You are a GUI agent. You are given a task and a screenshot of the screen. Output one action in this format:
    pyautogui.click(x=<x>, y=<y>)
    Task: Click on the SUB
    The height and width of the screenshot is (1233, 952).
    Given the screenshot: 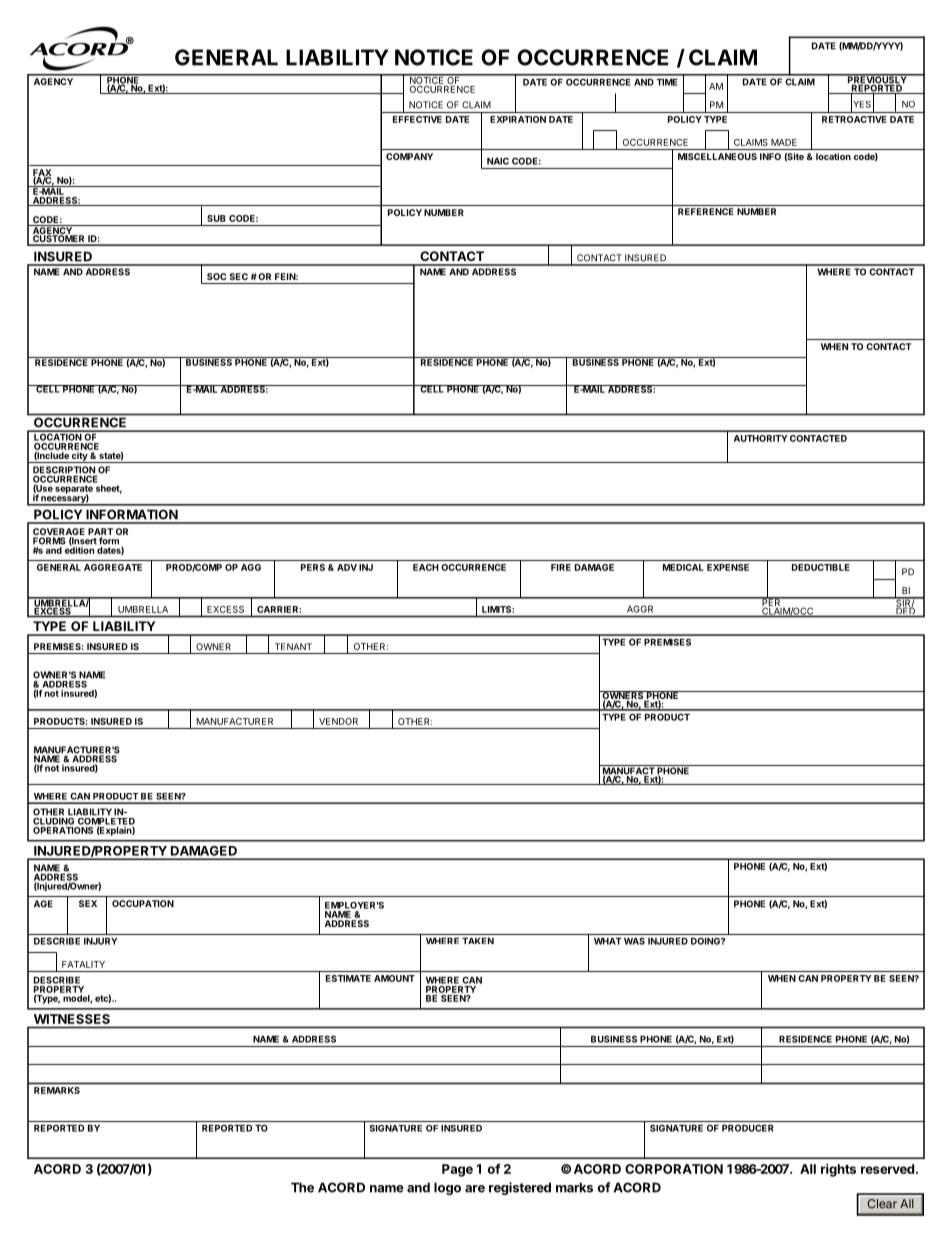 What is the action you would take?
    pyautogui.click(x=216, y=218)
